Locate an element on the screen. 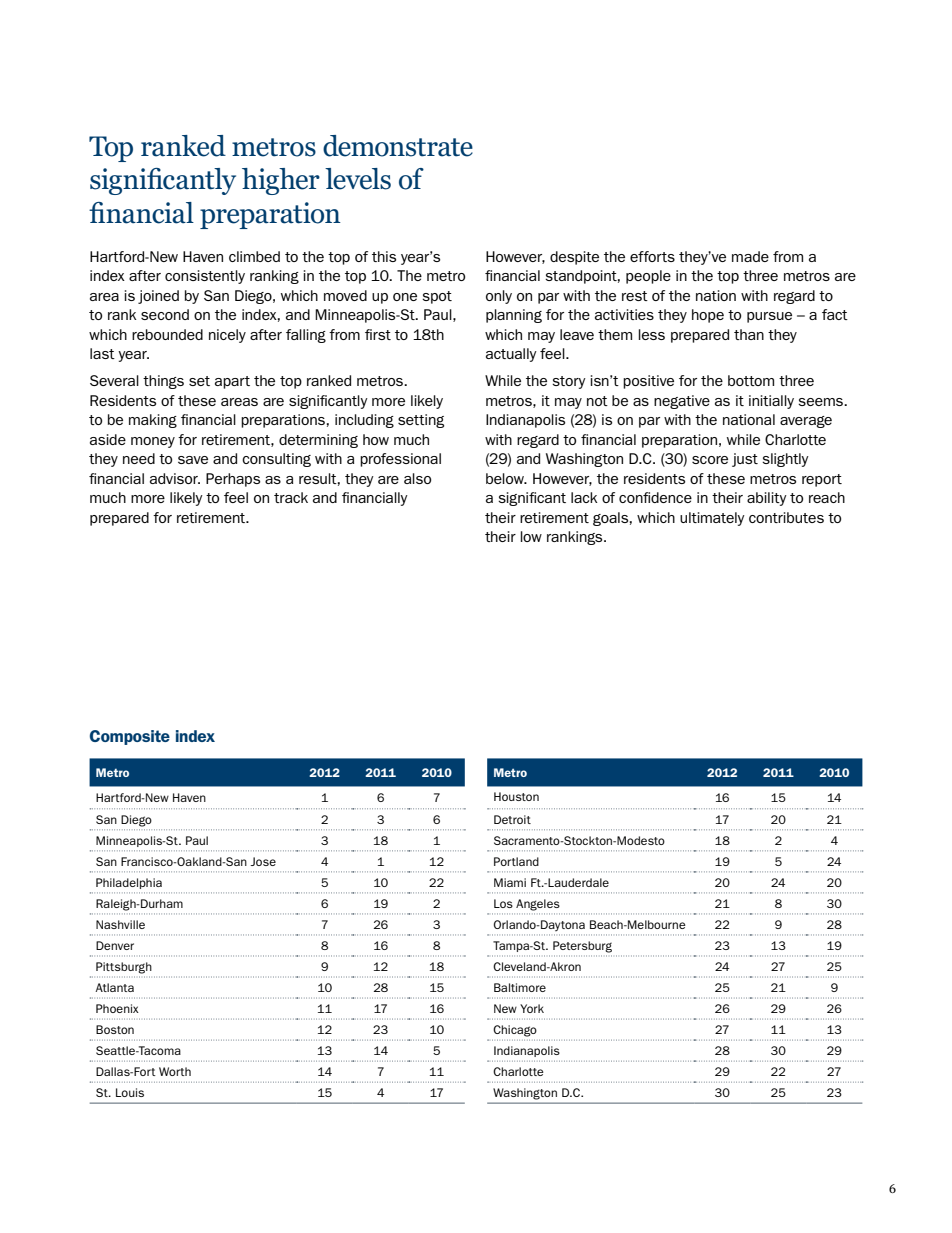  made is located at coordinates (750, 256).
